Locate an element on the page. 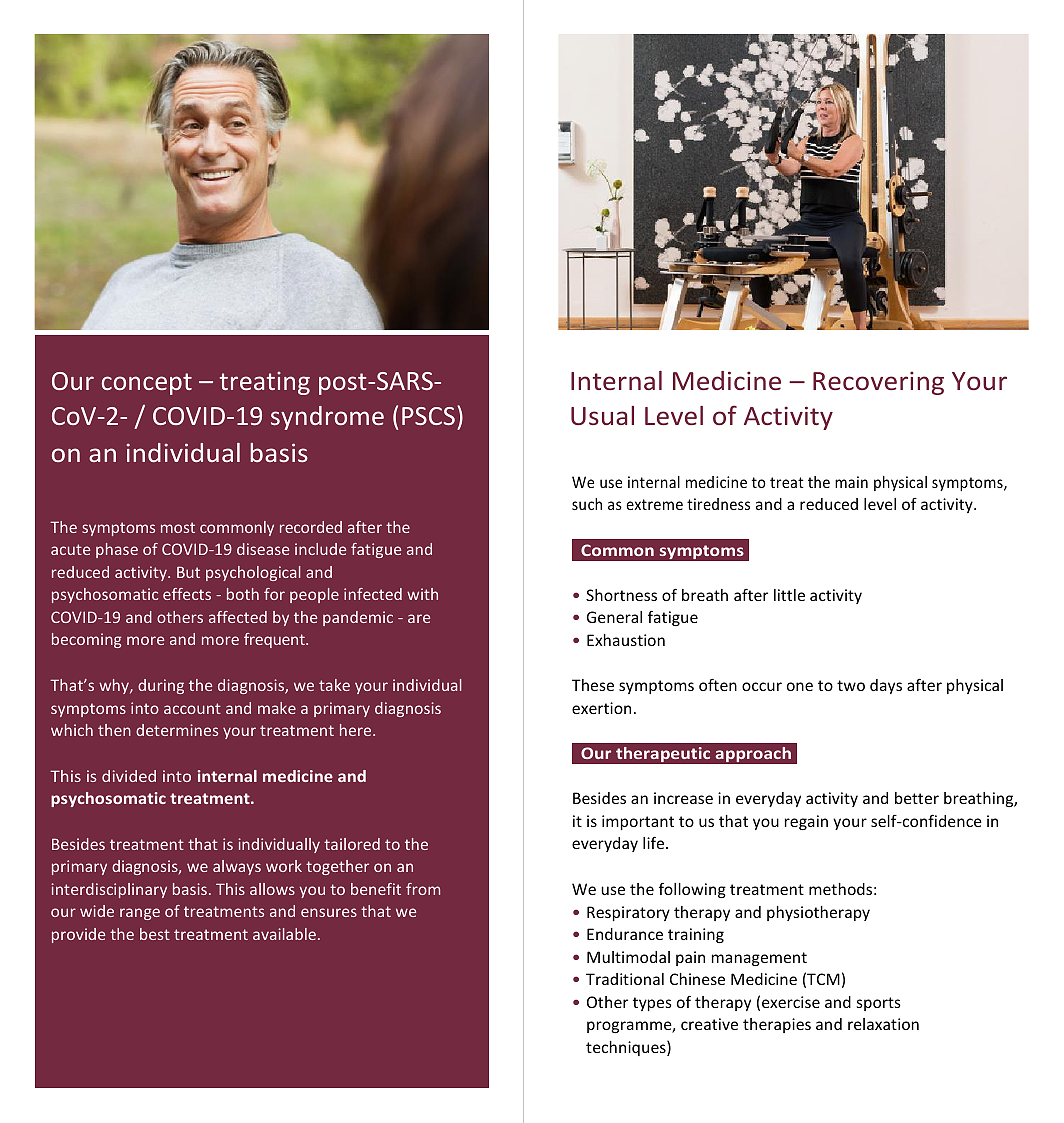 The height and width of the page is (1123, 1064). divided is located at coordinates (129, 776).
